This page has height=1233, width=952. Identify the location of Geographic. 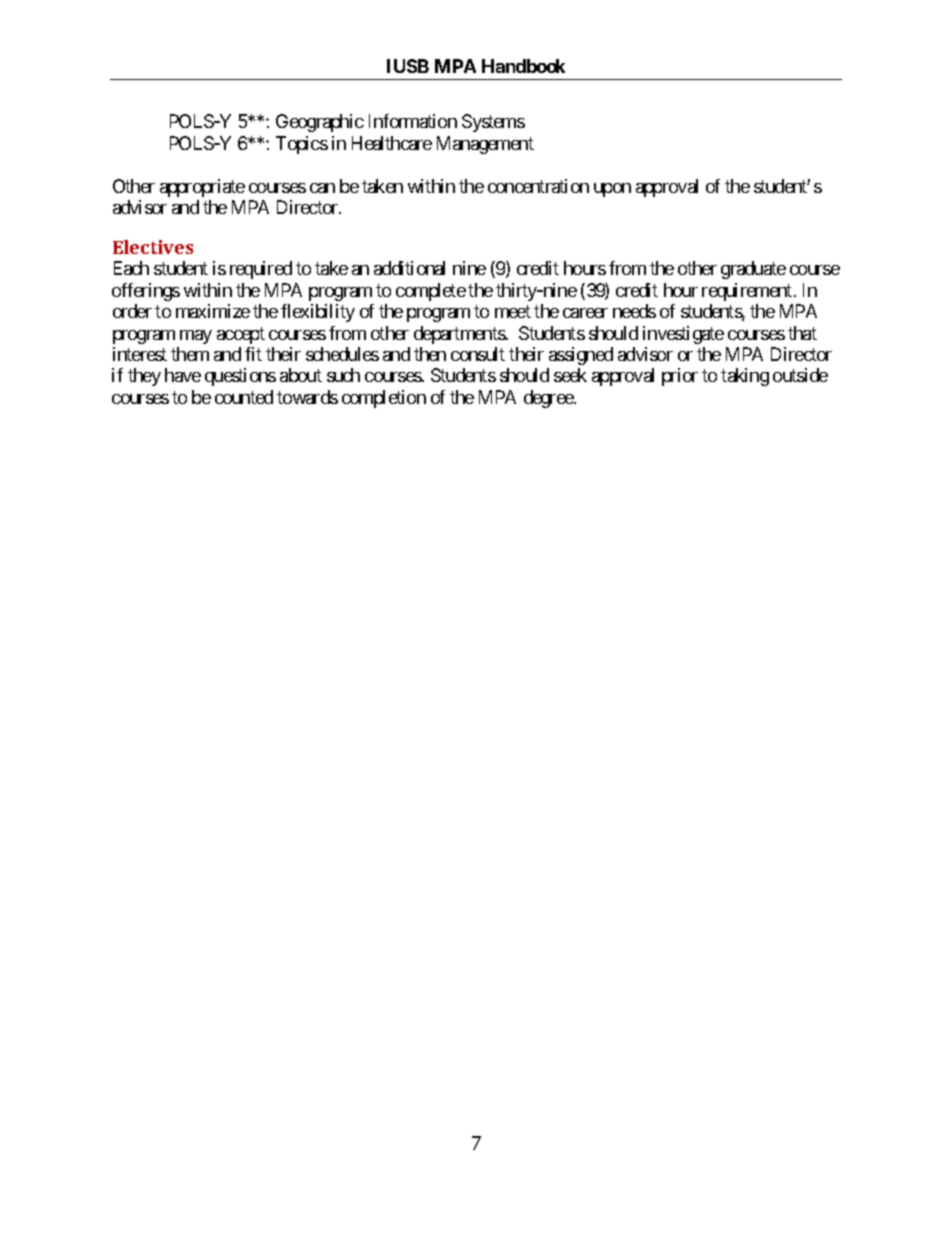
(320, 123).
